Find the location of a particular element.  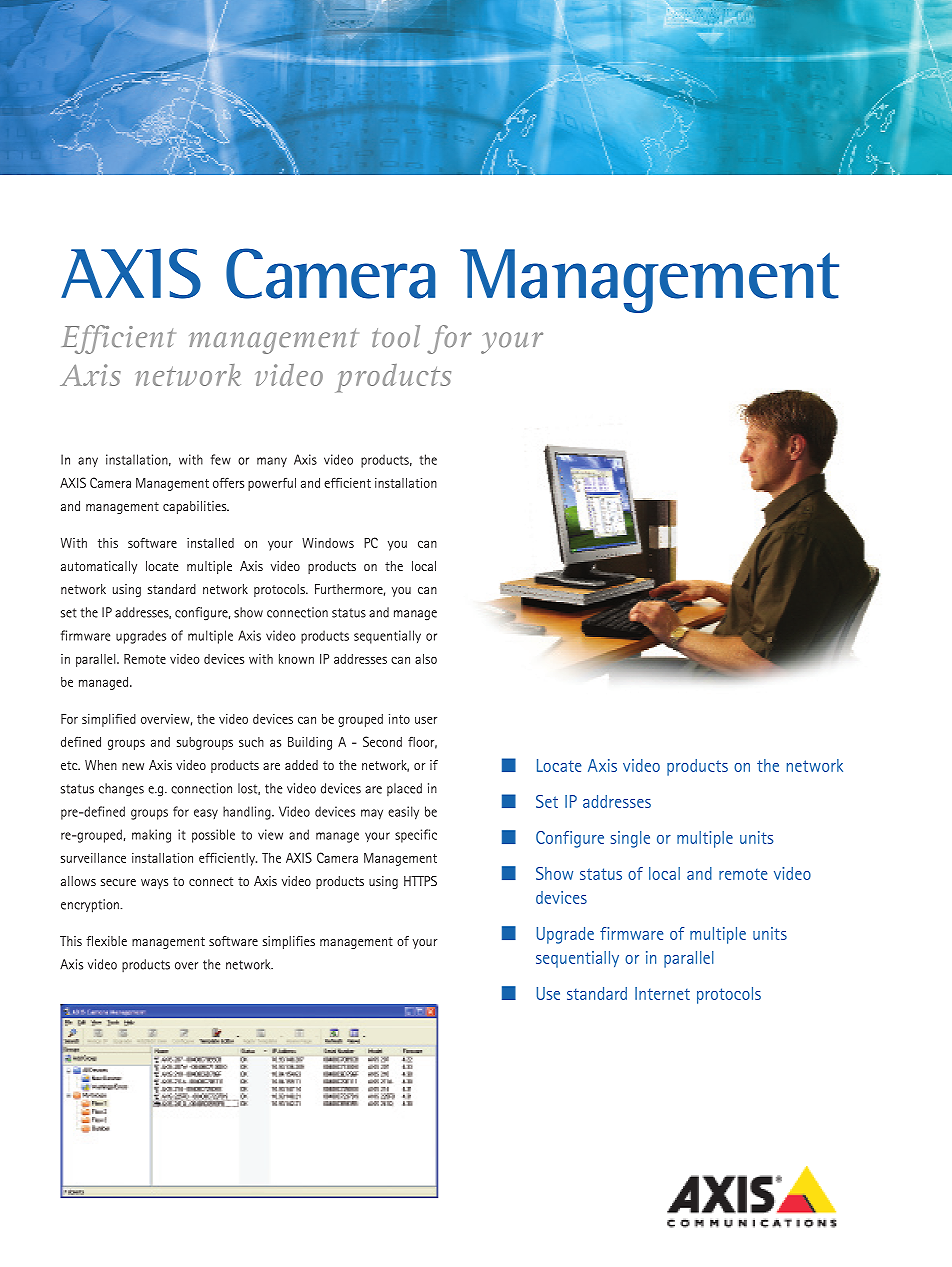

powerful is located at coordinates (272, 484).
